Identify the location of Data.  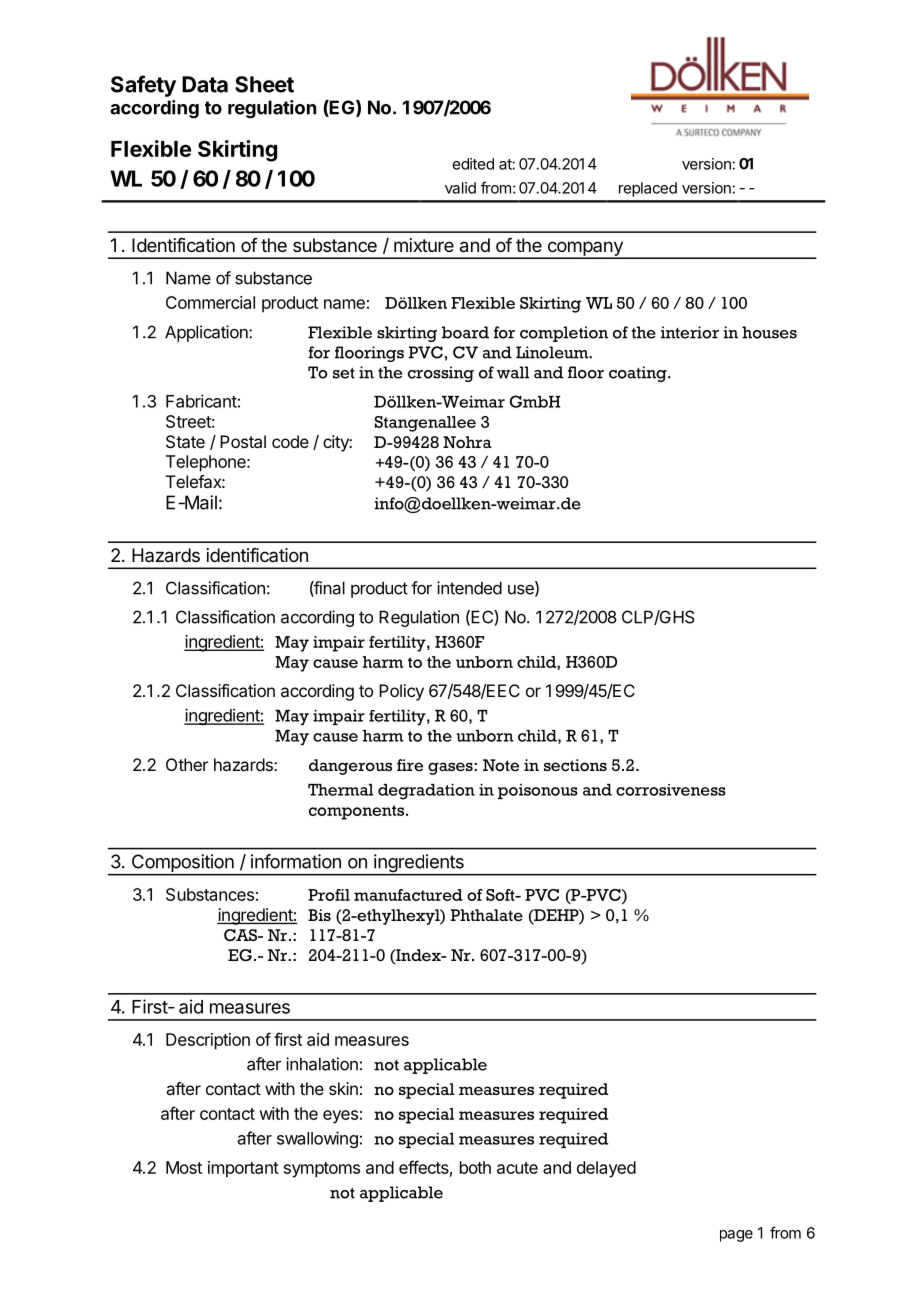
(205, 84).
